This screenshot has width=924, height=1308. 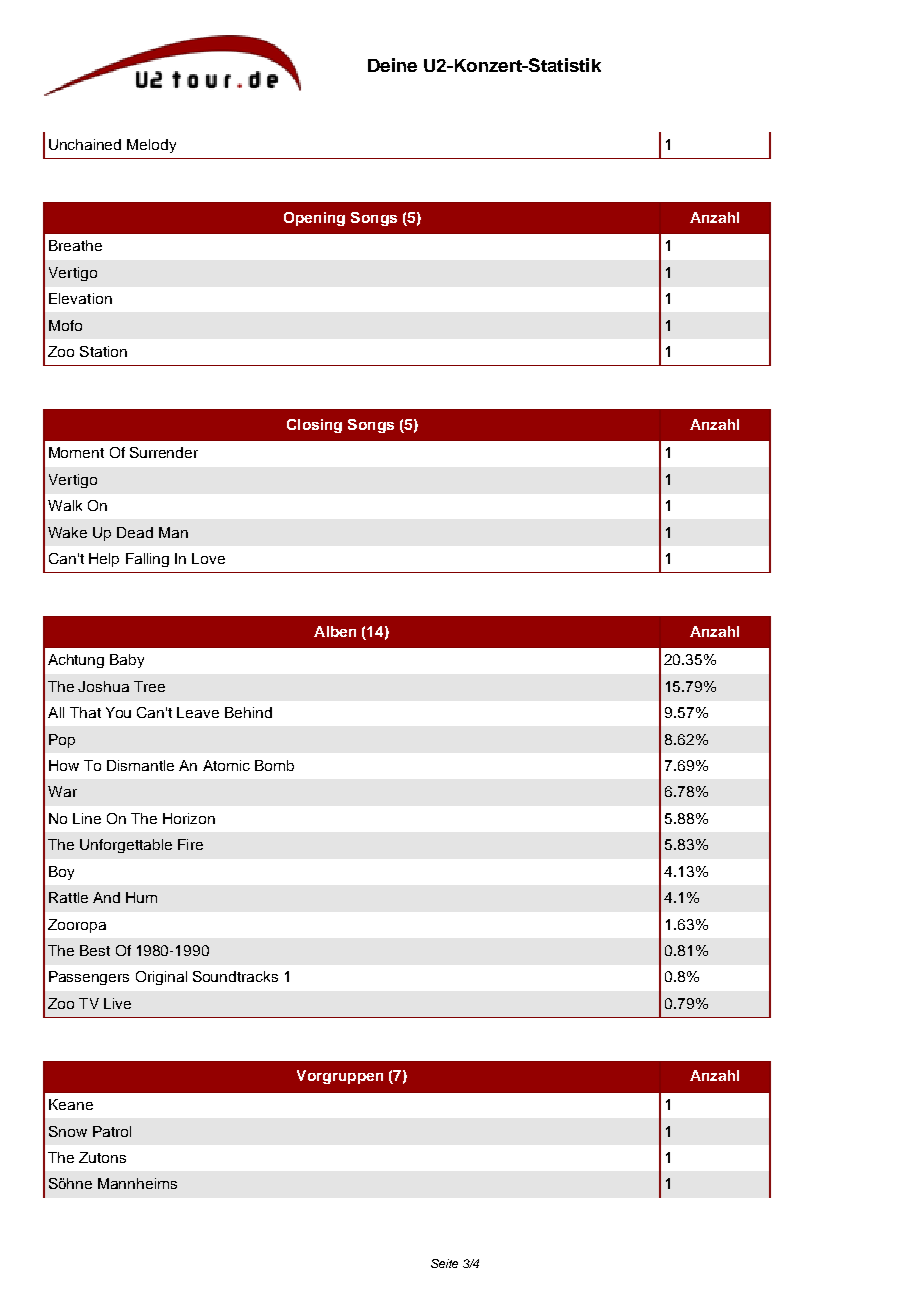 What do you see at coordinates (444, 1263) in the screenshot?
I see `Seite` at bounding box center [444, 1263].
